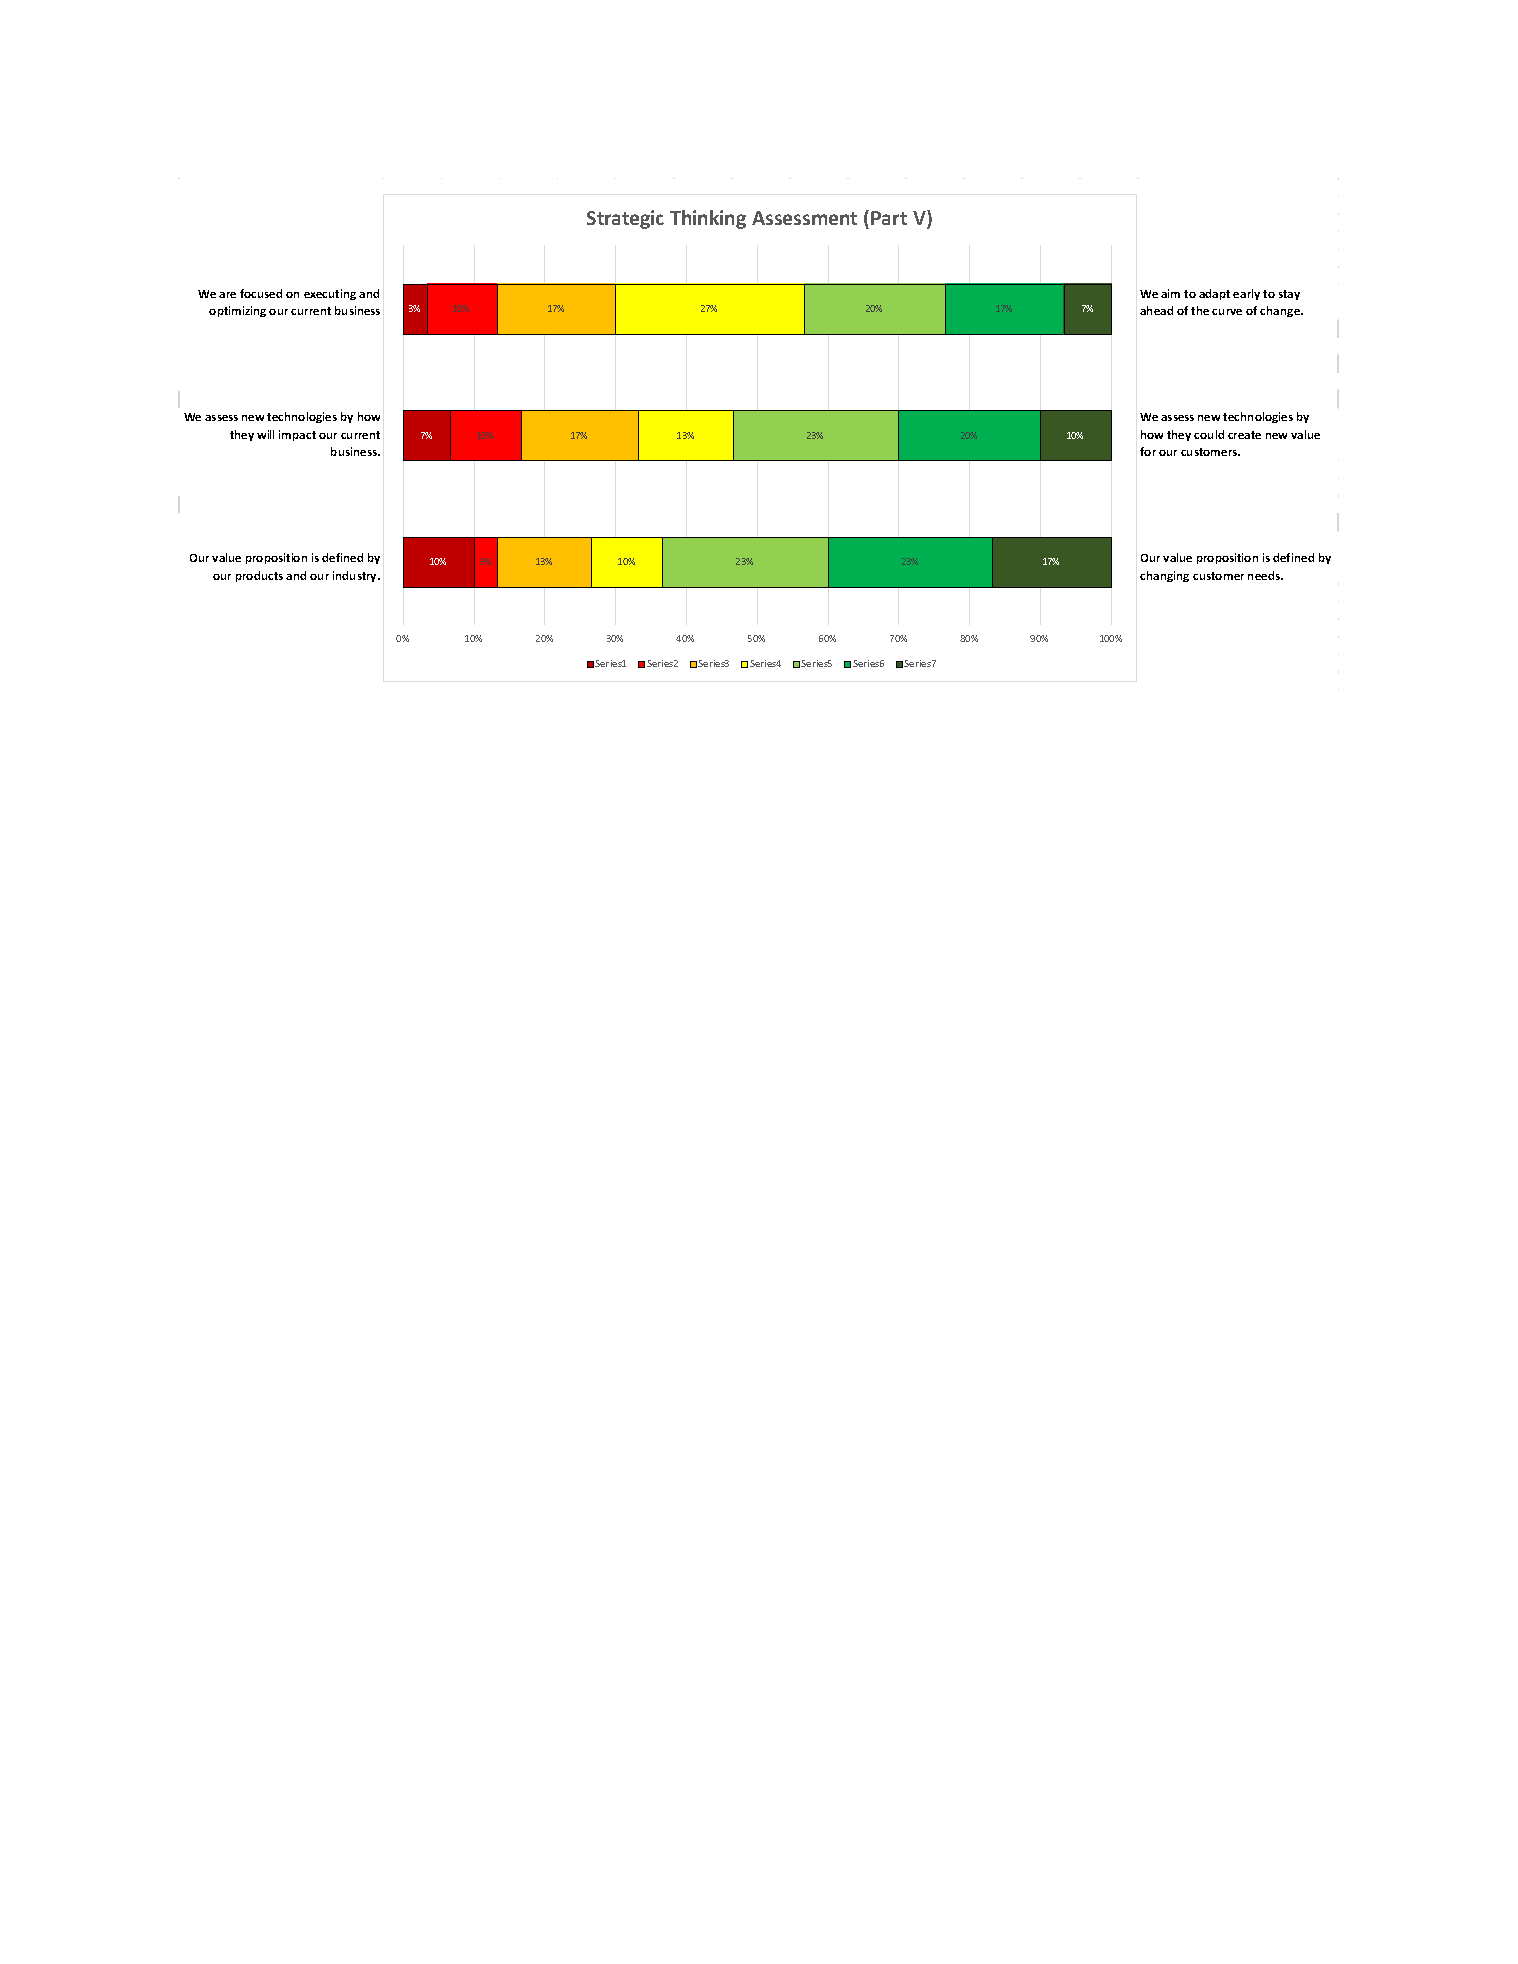  I want to click on impact, so click(297, 435).
